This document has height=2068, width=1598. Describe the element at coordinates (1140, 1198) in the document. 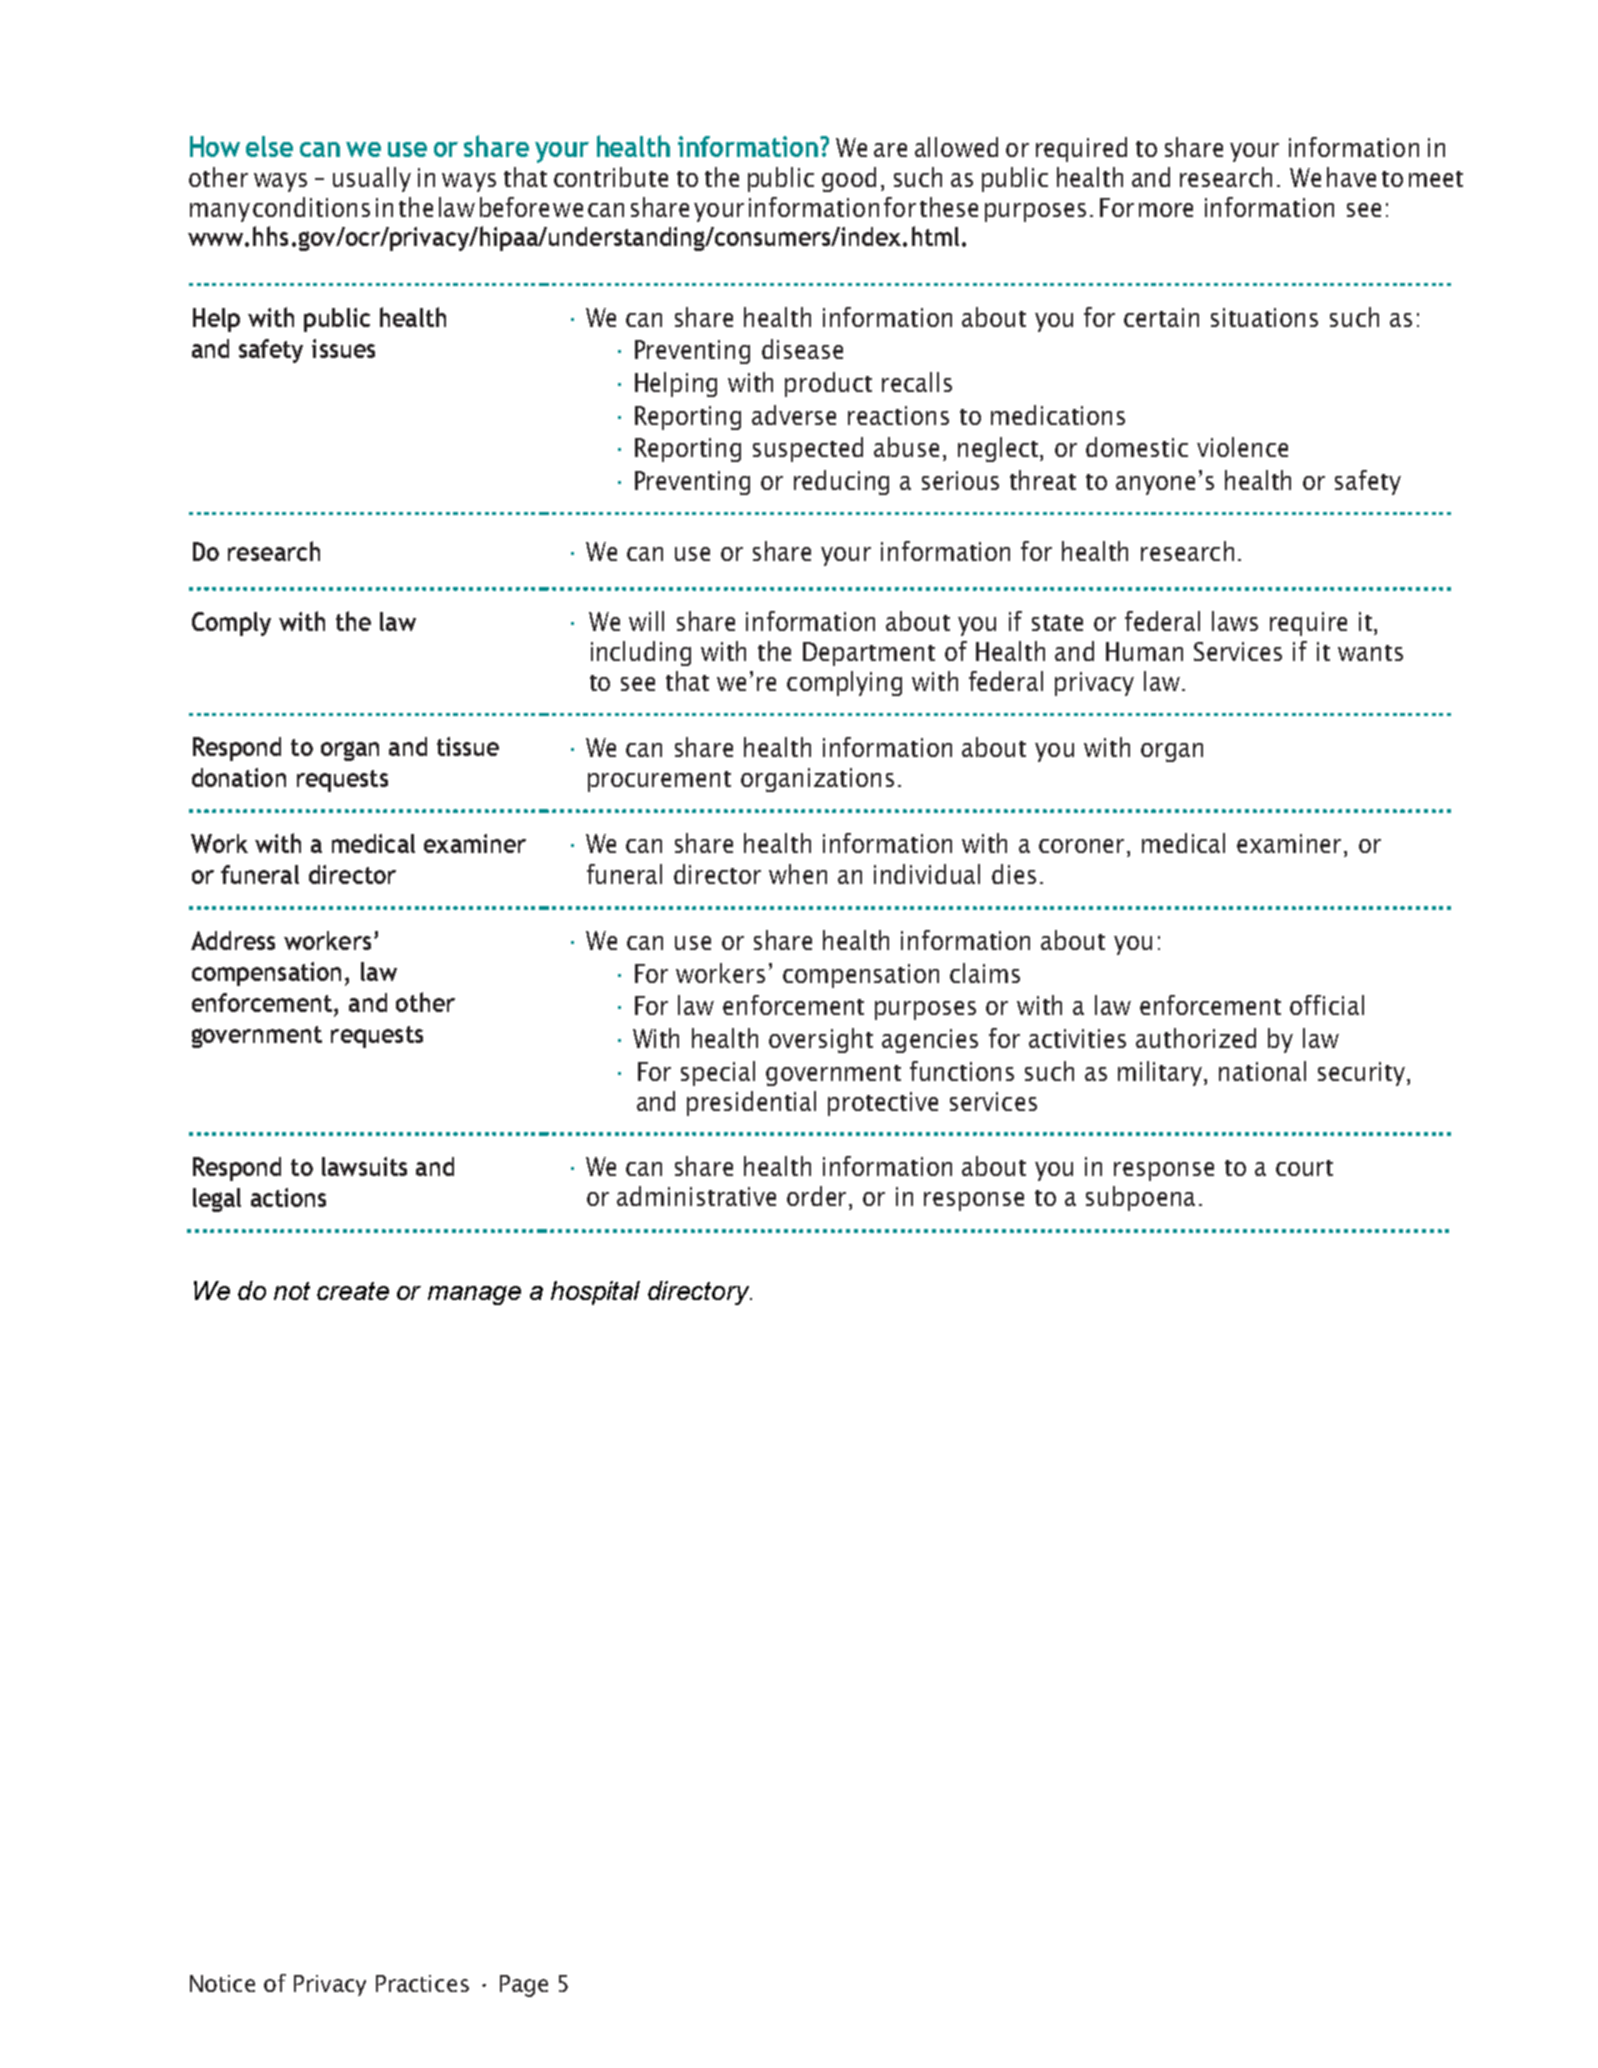

I see `subpoena` at that location.
